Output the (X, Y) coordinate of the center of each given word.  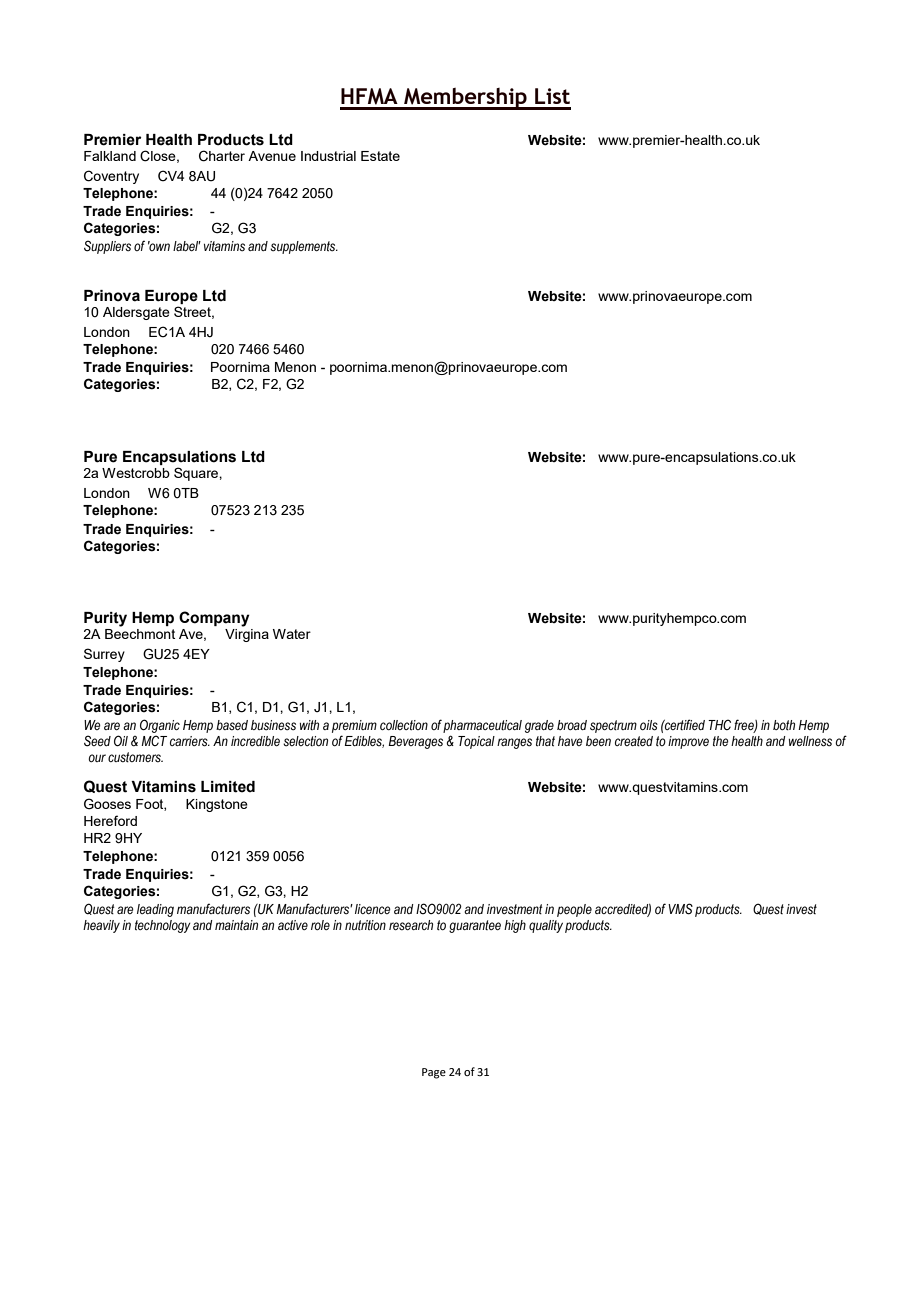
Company (214, 619)
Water (292, 634)
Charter (222, 156)
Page (434, 1073)
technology (163, 926)
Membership (465, 99)
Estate (380, 156)
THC (719, 724)
